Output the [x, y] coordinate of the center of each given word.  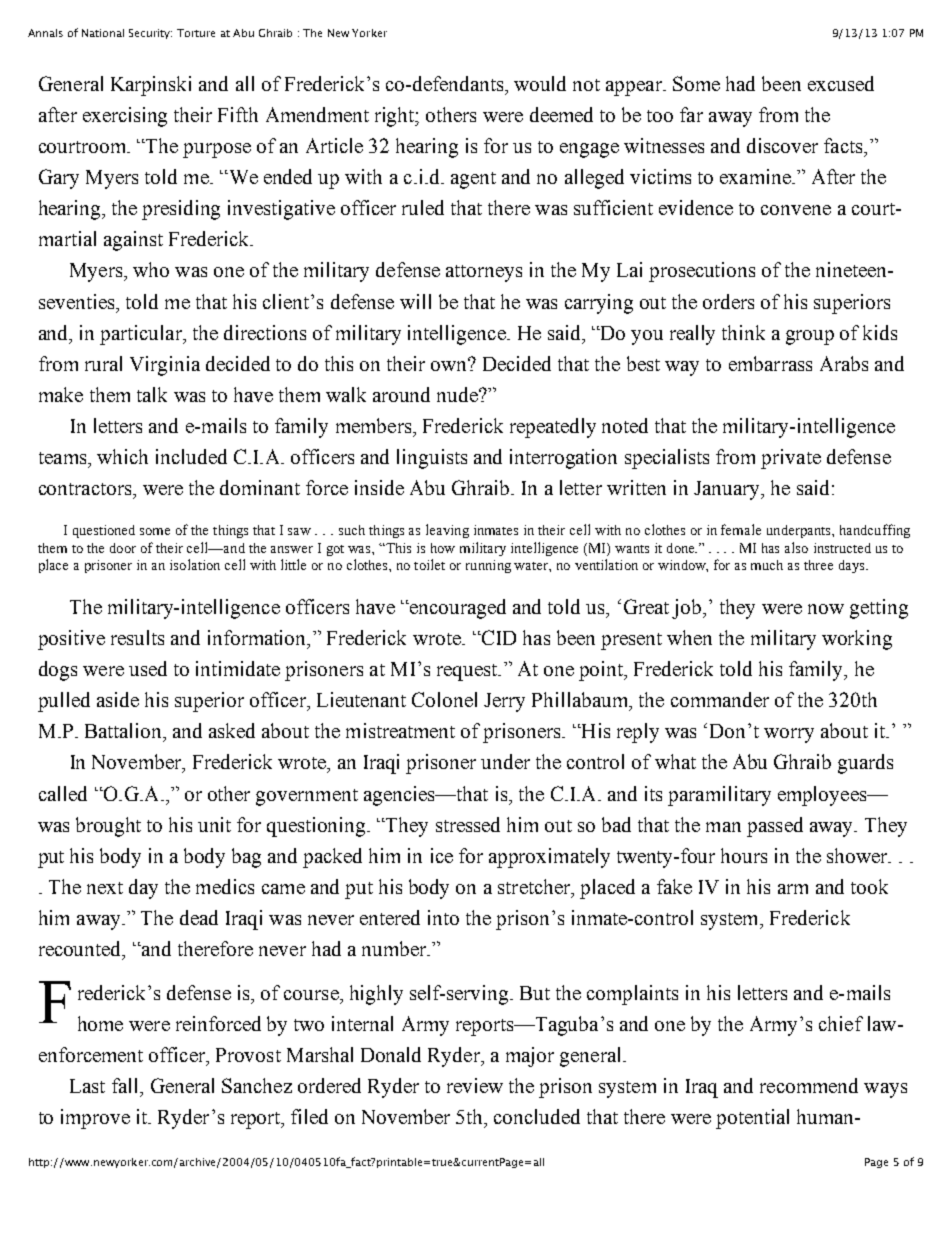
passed [775, 827]
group [810, 337]
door [123, 548]
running [488, 566]
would [540, 83]
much [767, 565]
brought [108, 827]
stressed [468, 824]
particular [142, 335]
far [691, 114]
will [415, 301]
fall [126, 1085]
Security [150, 34]
